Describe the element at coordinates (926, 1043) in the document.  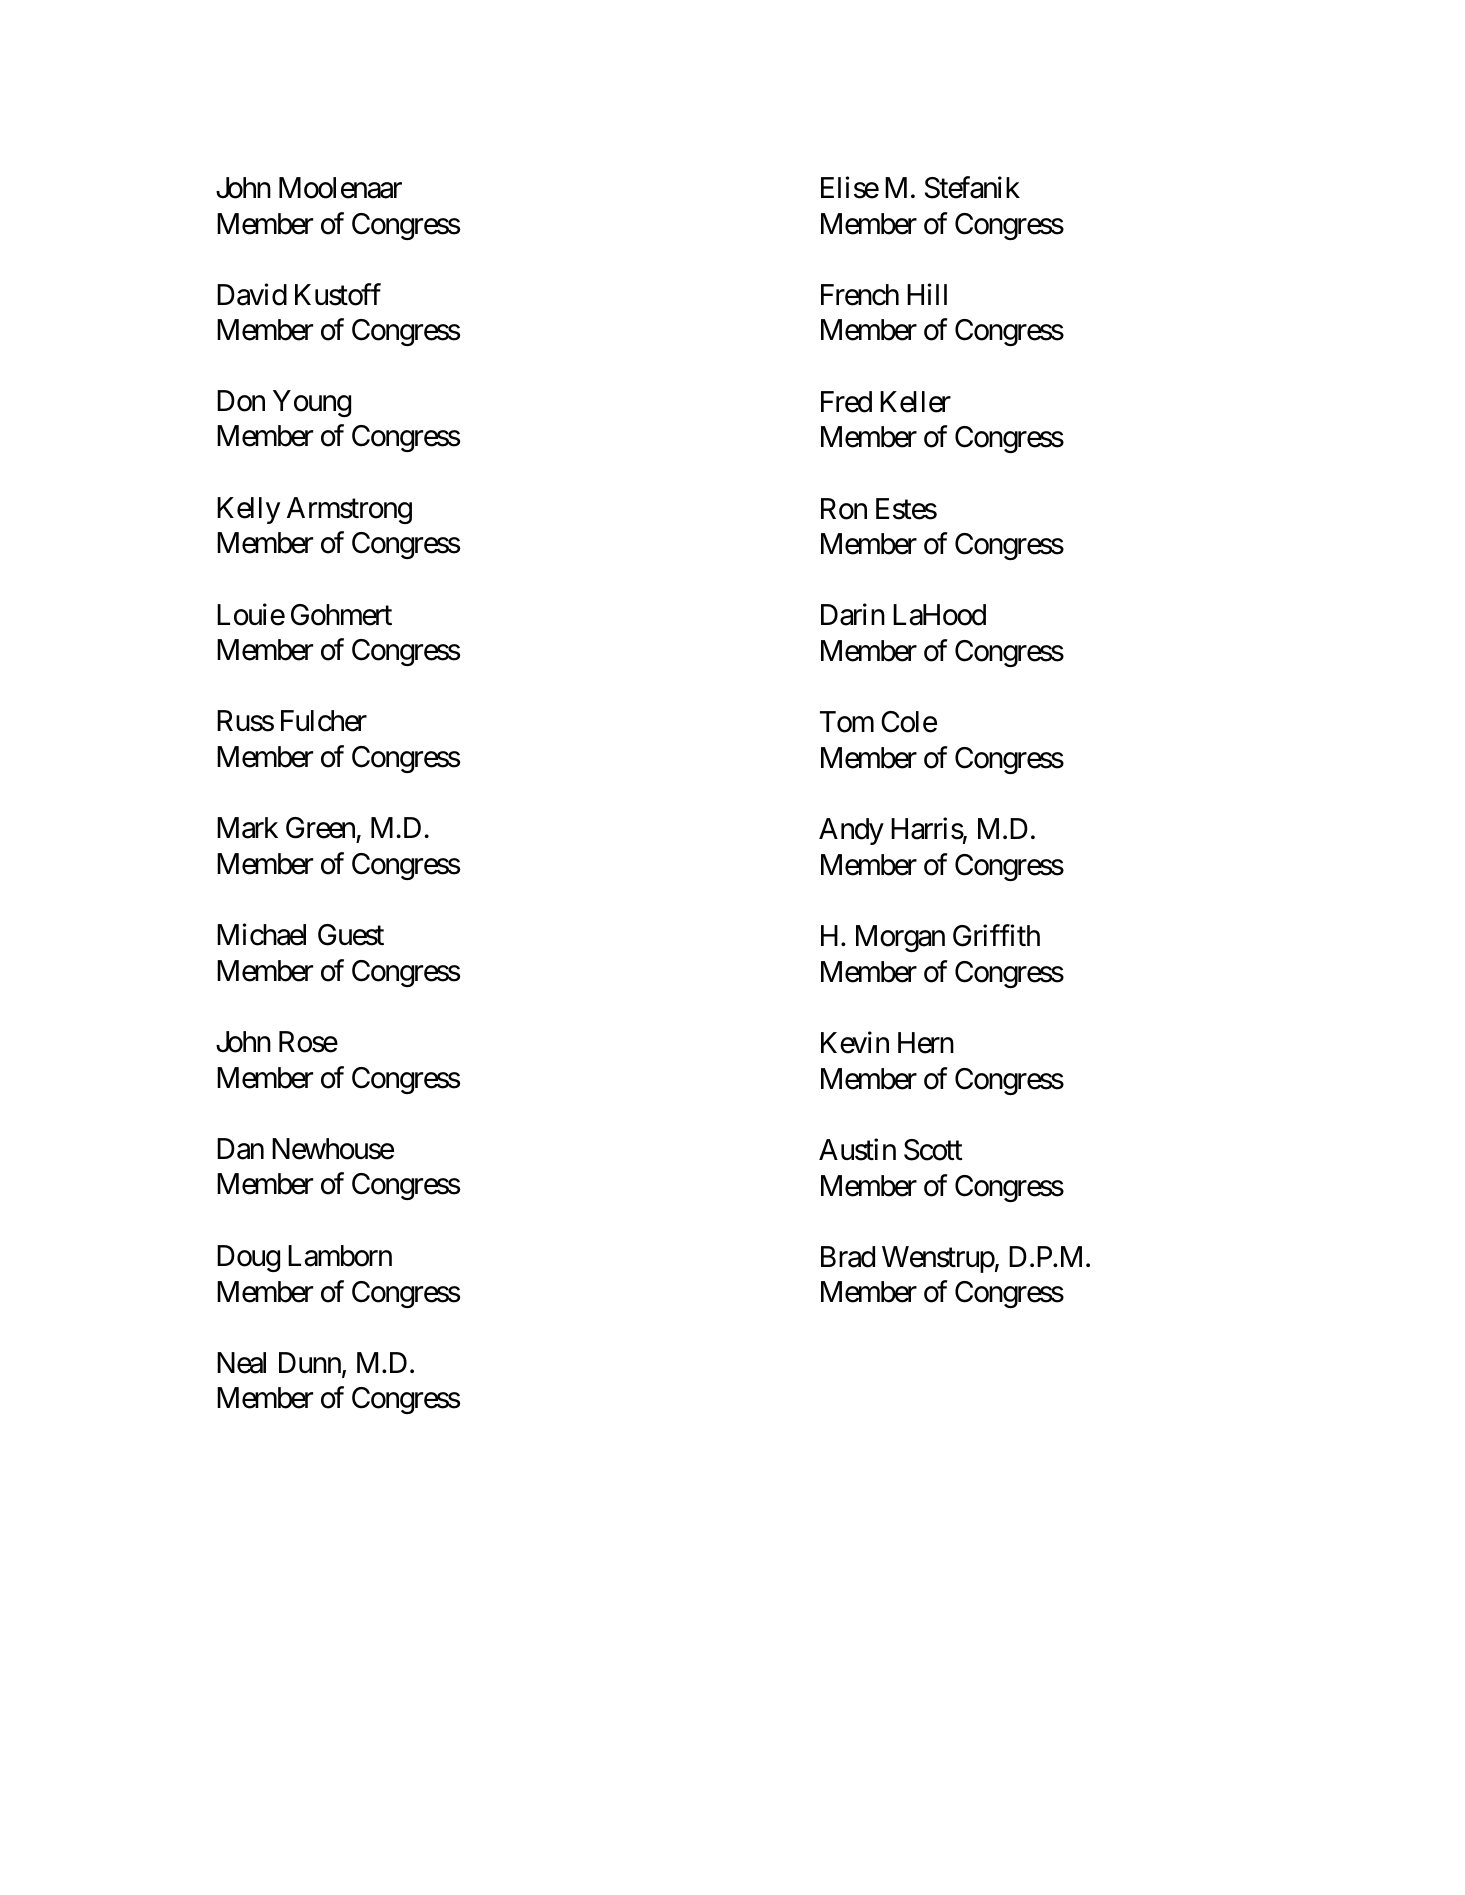
I see `Hern` at that location.
